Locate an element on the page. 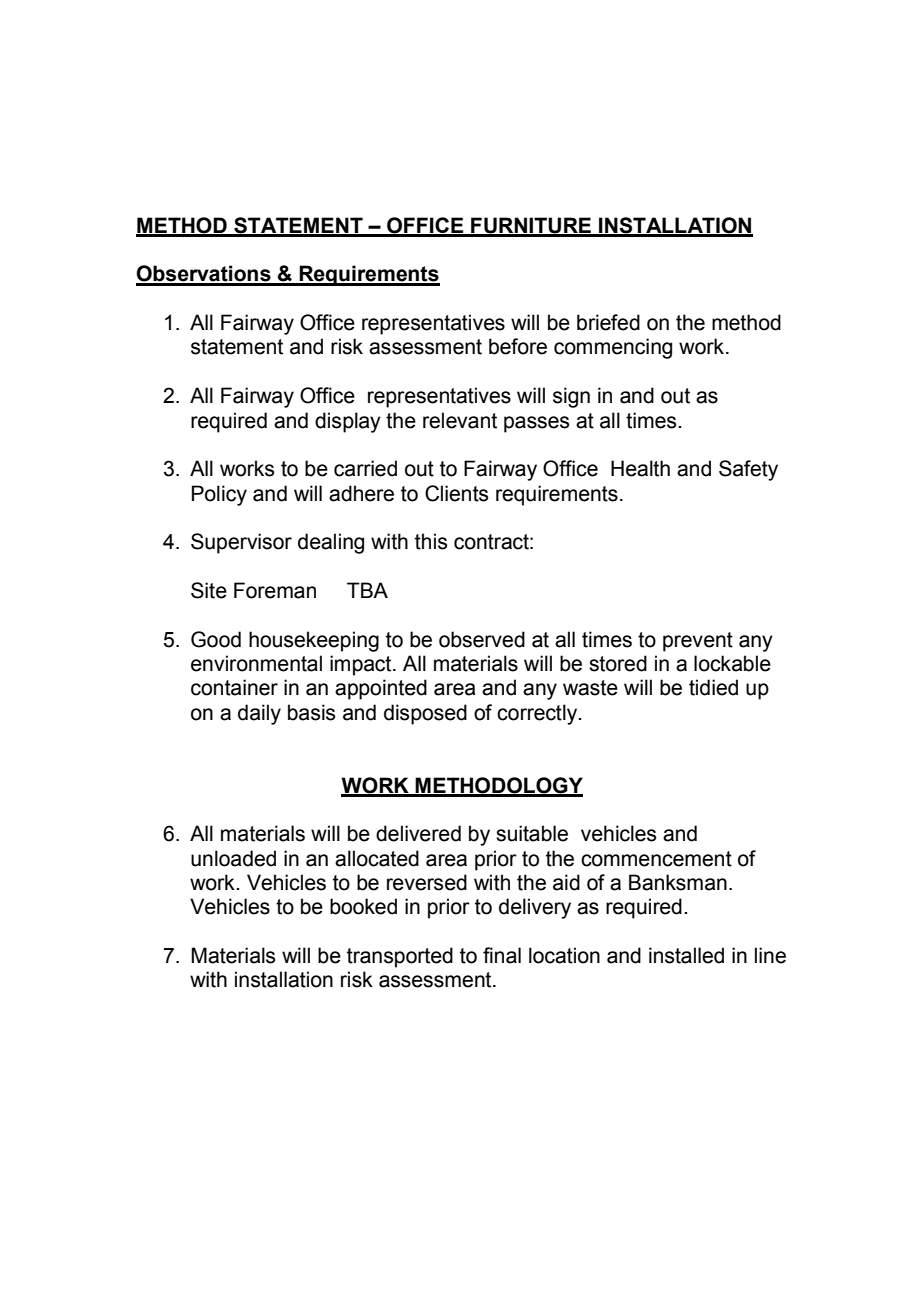 The height and width of the image is (1308, 924). final is located at coordinates (502, 955).
